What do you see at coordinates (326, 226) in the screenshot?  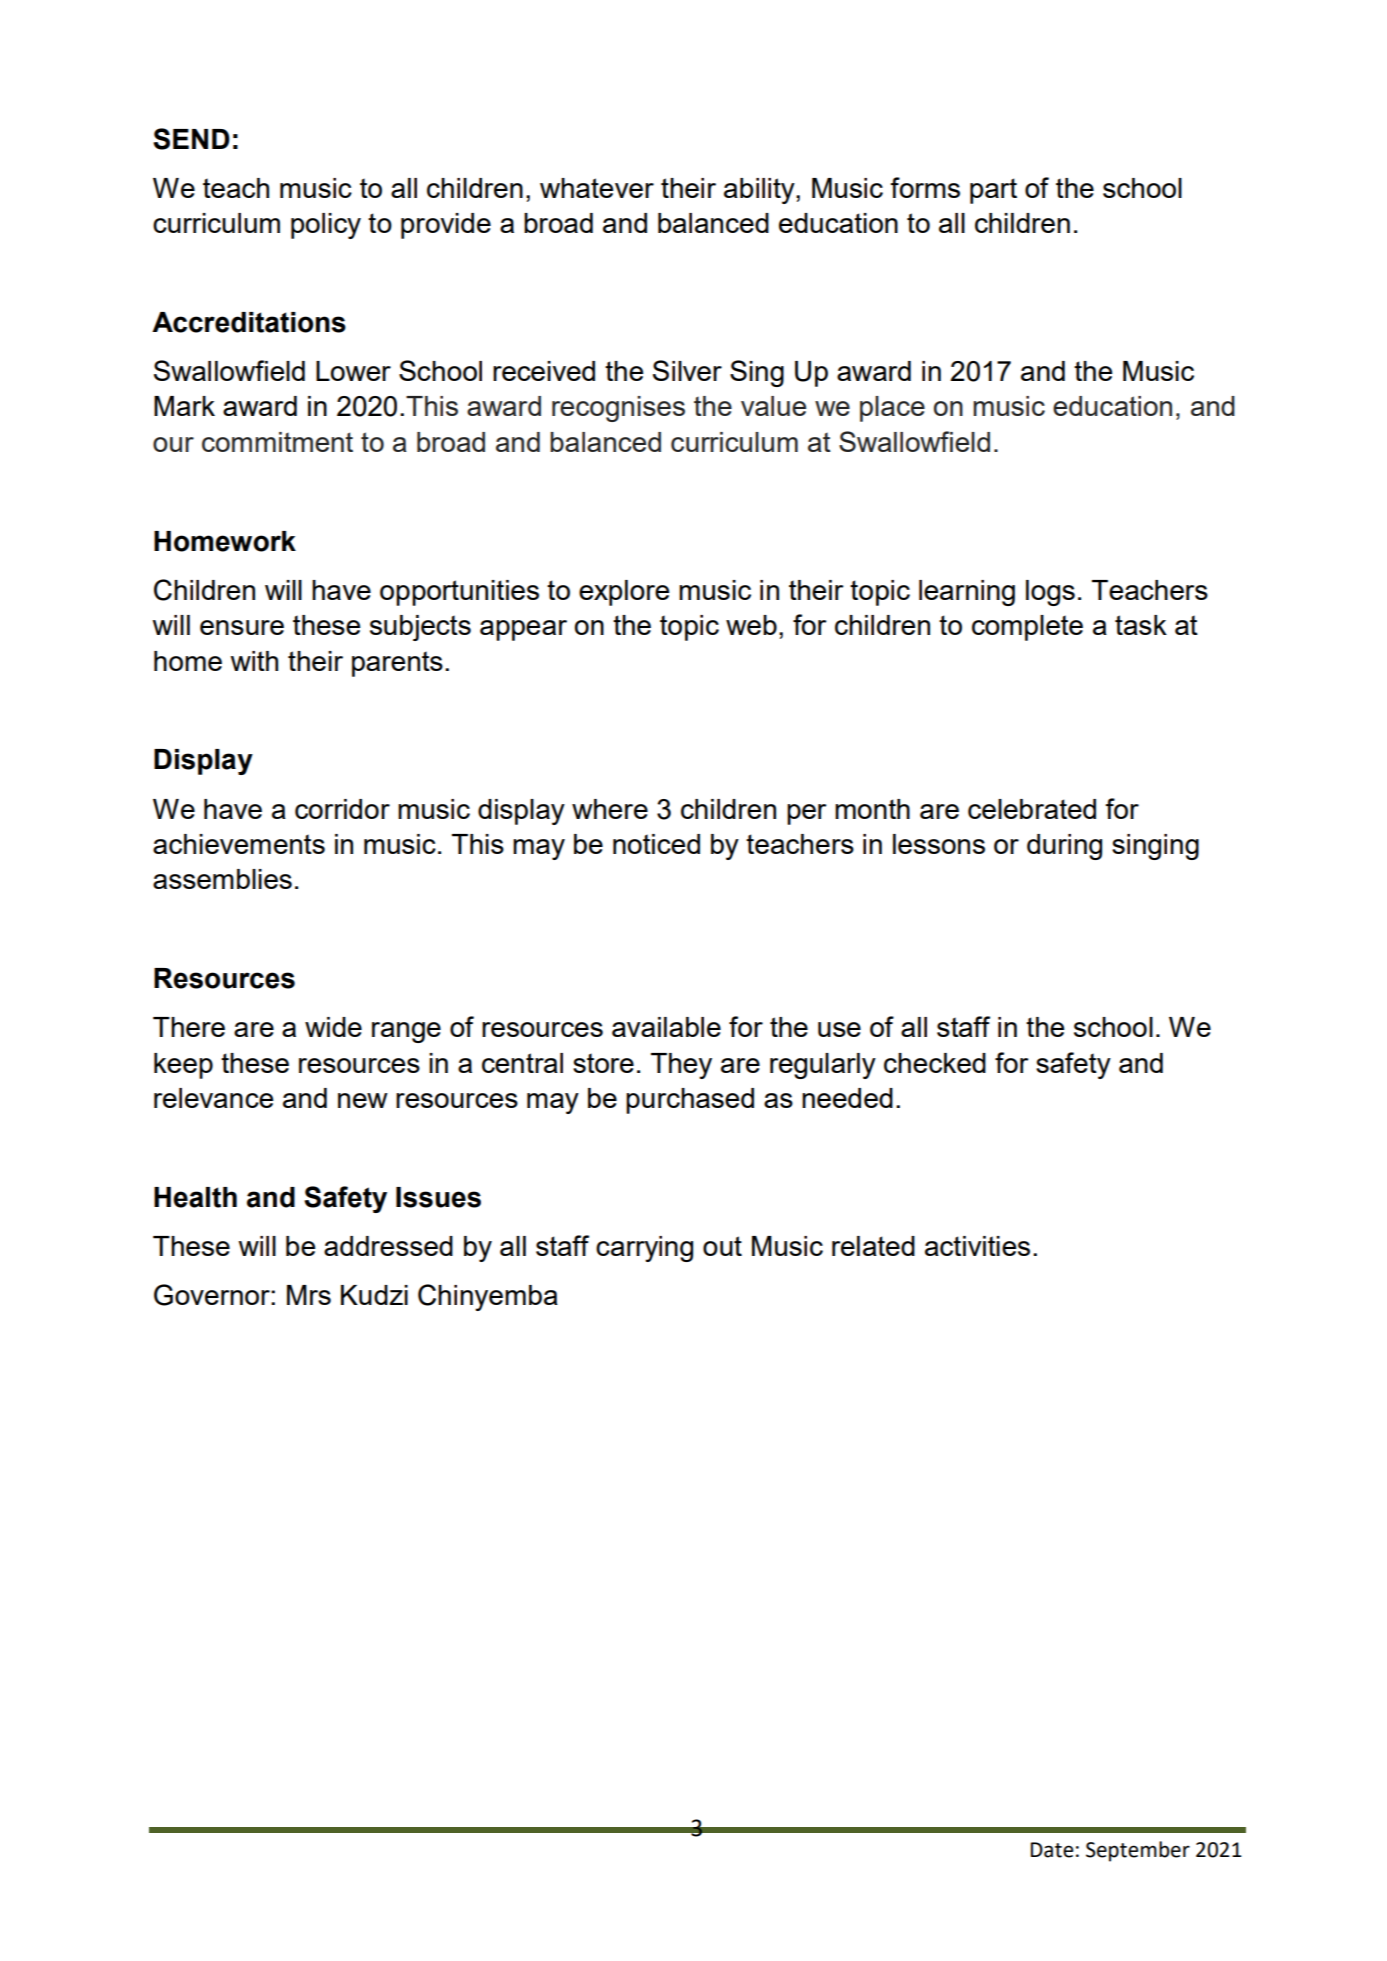 I see `policy` at bounding box center [326, 226].
